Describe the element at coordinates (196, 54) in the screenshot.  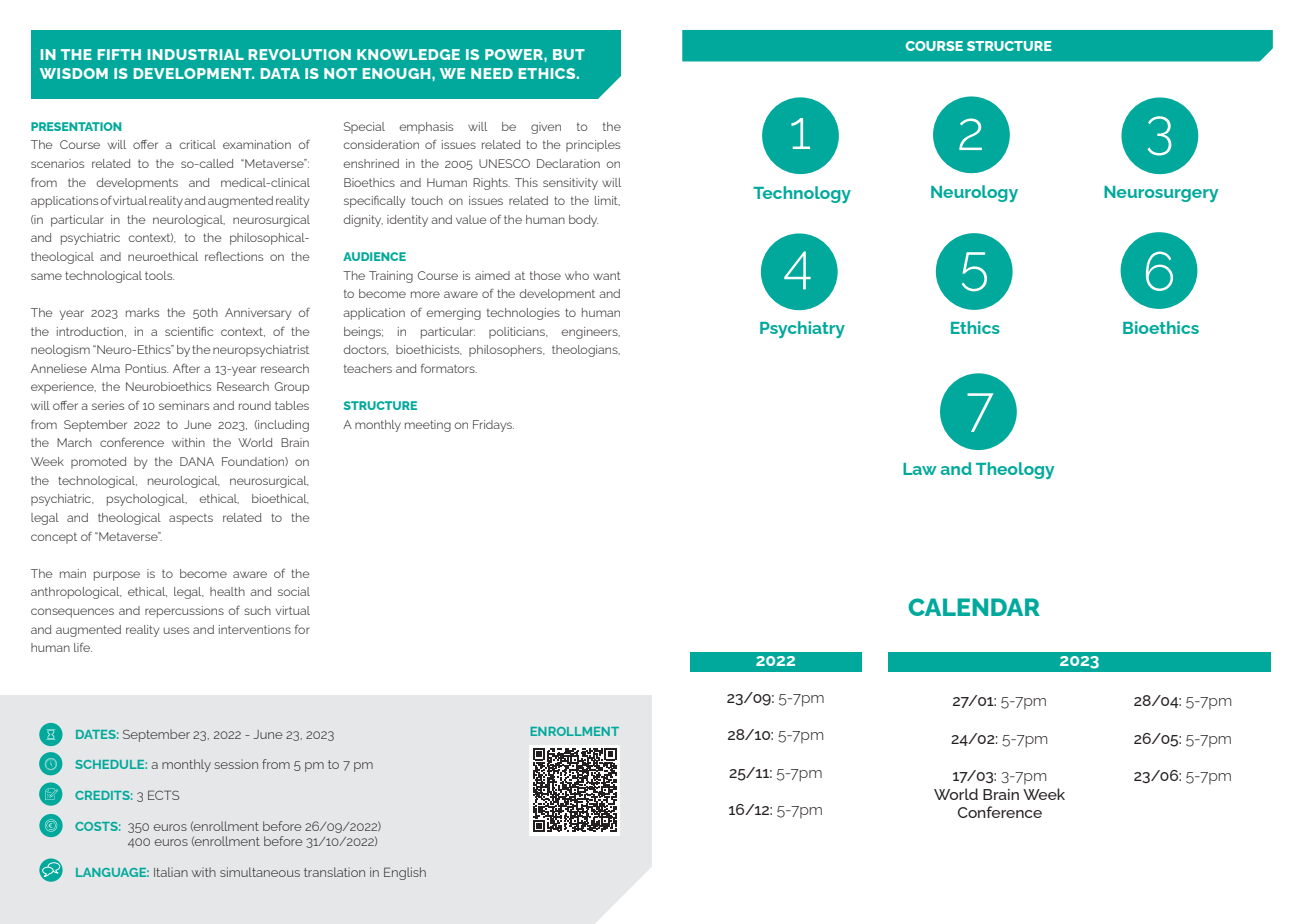
I see `INDUSTRIAL` at that location.
